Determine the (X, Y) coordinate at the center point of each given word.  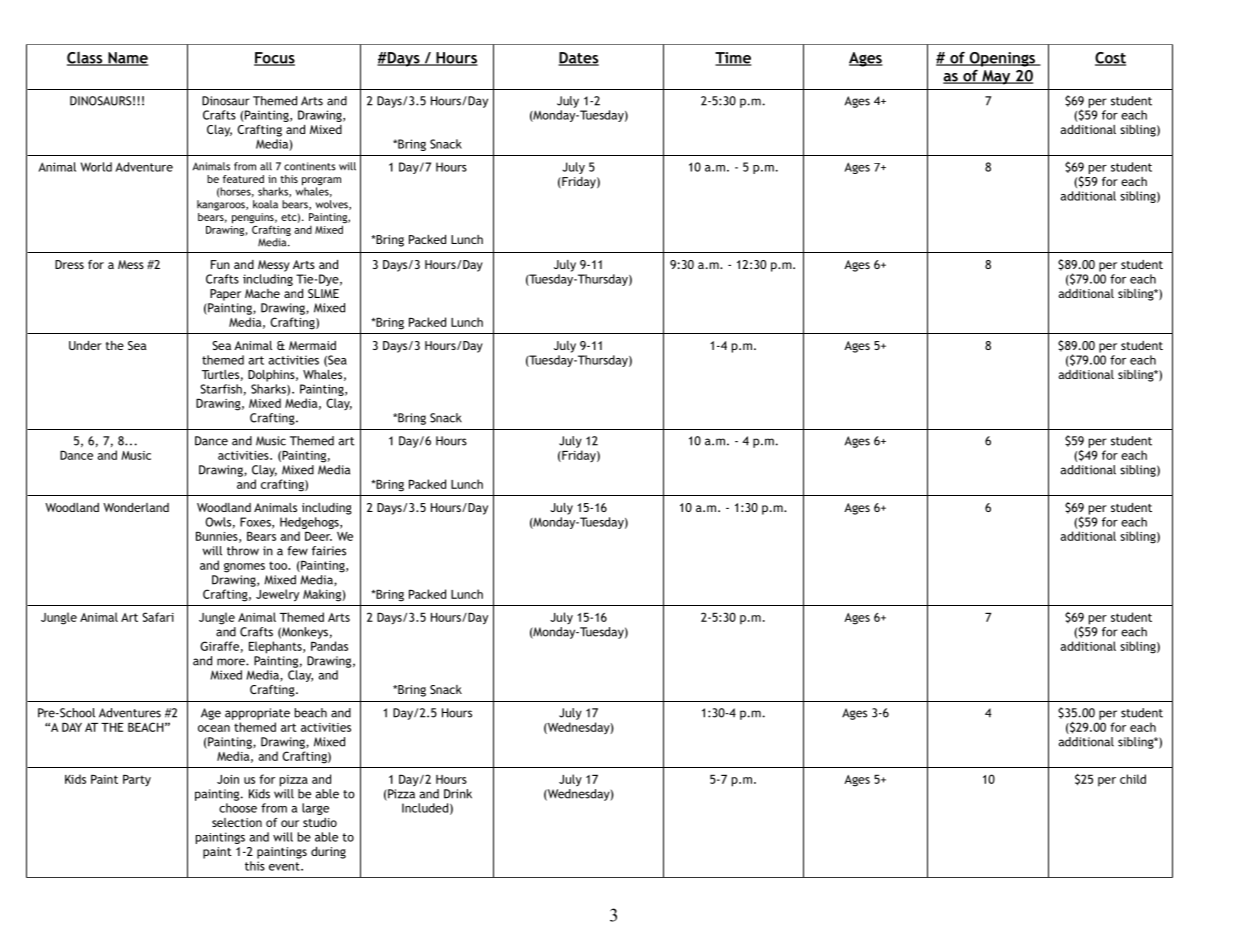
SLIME (323, 293)
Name (127, 59)
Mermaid (312, 345)
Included (425, 808)
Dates (578, 59)
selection (237, 822)
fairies (329, 551)
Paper (225, 295)
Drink (458, 794)
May (996, 77)
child (1133, 779)
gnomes (244, 568)
